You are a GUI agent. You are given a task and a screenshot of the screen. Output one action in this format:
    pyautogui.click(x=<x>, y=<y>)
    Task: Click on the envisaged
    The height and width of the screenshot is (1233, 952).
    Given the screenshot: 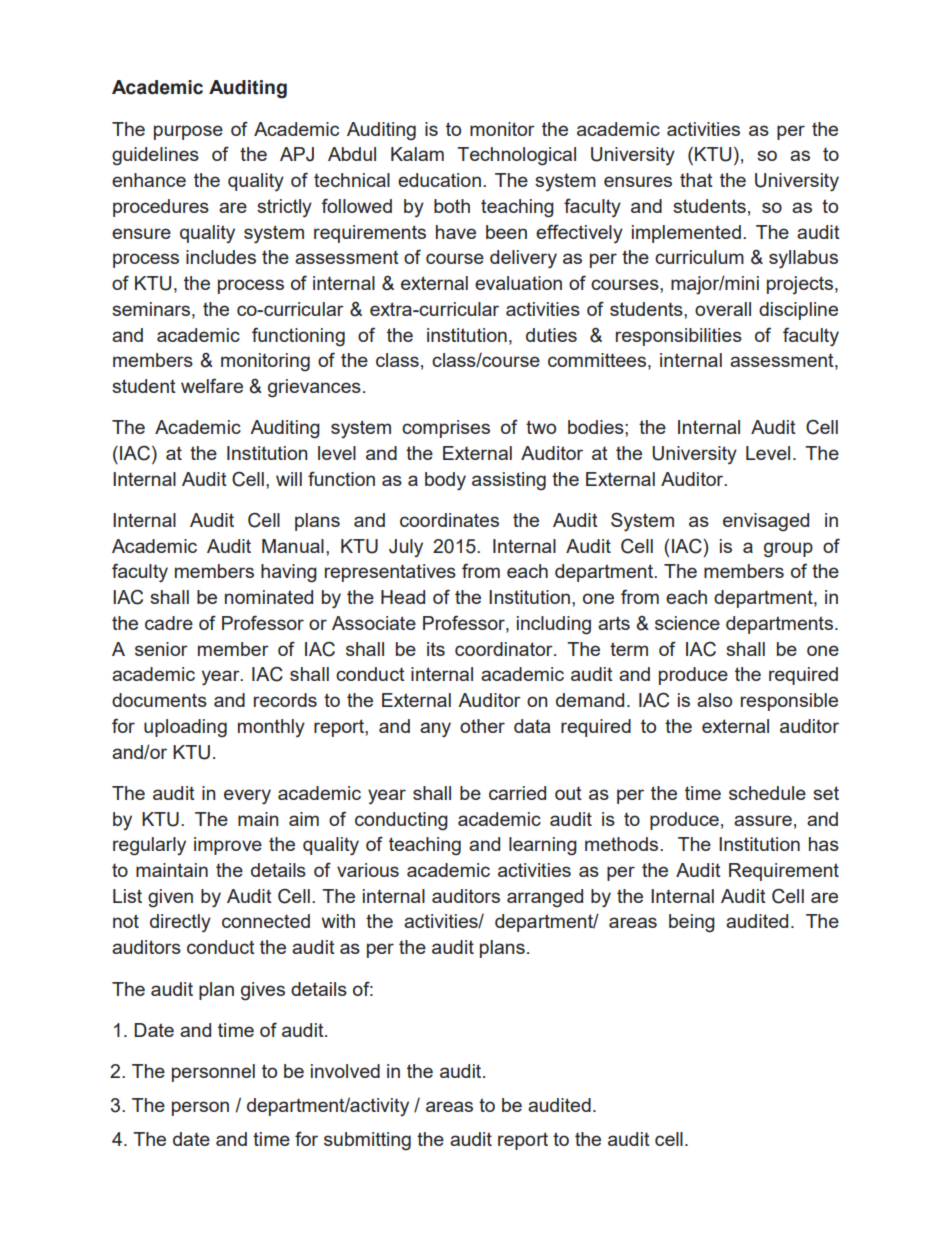 What is the action you would take?
    pyautogui.click(x=766, y=522)
